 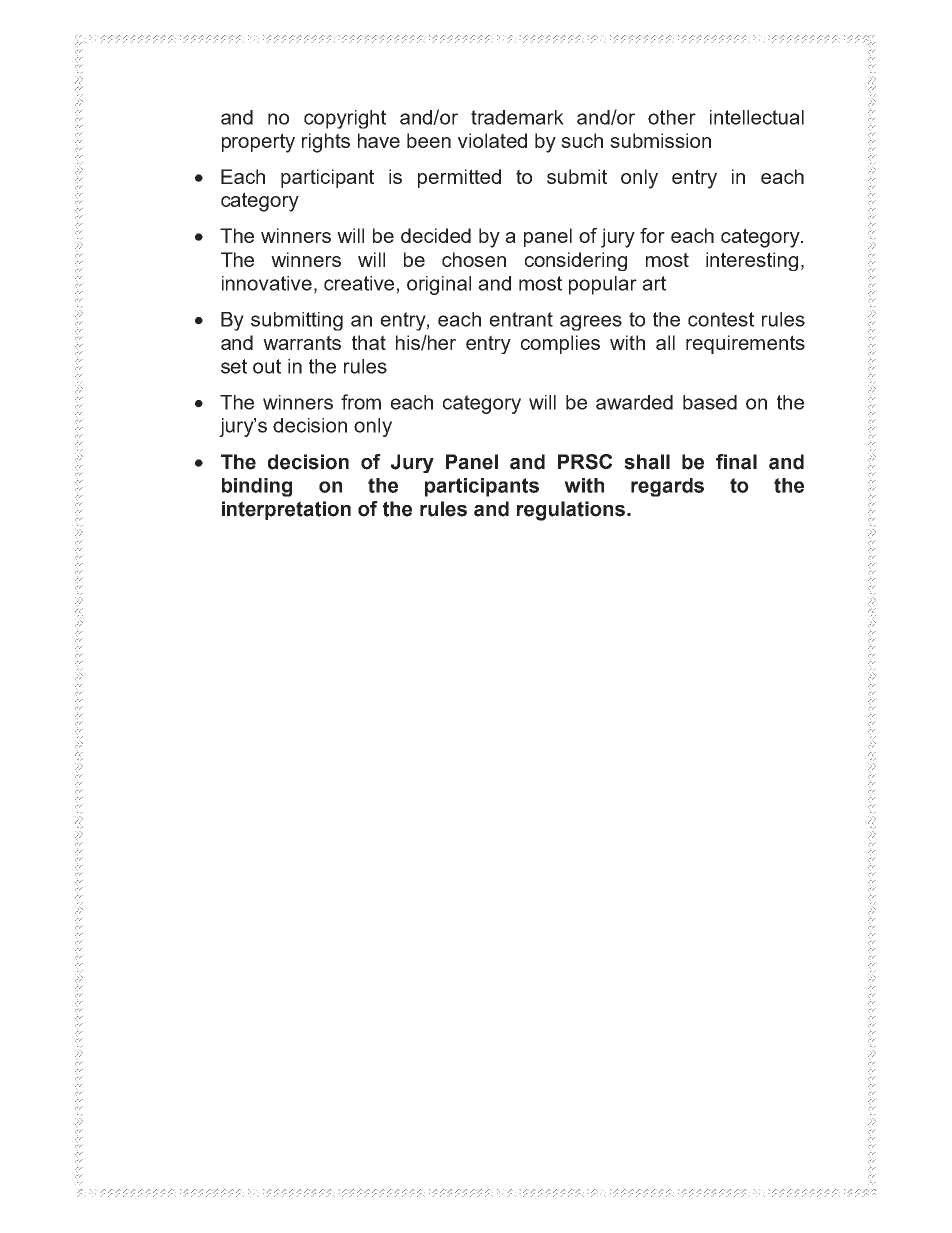 I want to click on innovative, so click(x=267, y=283).
